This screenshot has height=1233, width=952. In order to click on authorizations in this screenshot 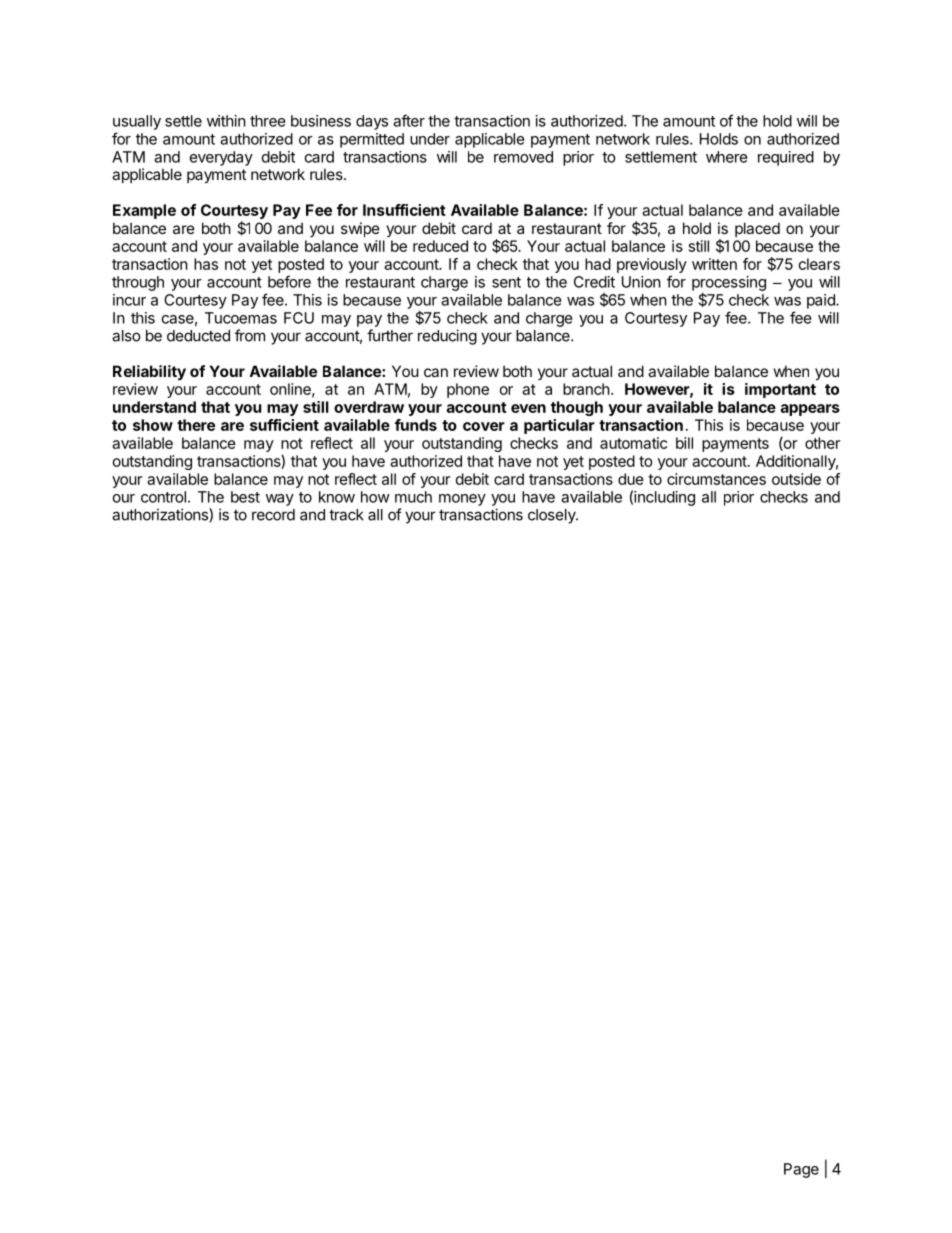, I will do `click(161, 514)`.
